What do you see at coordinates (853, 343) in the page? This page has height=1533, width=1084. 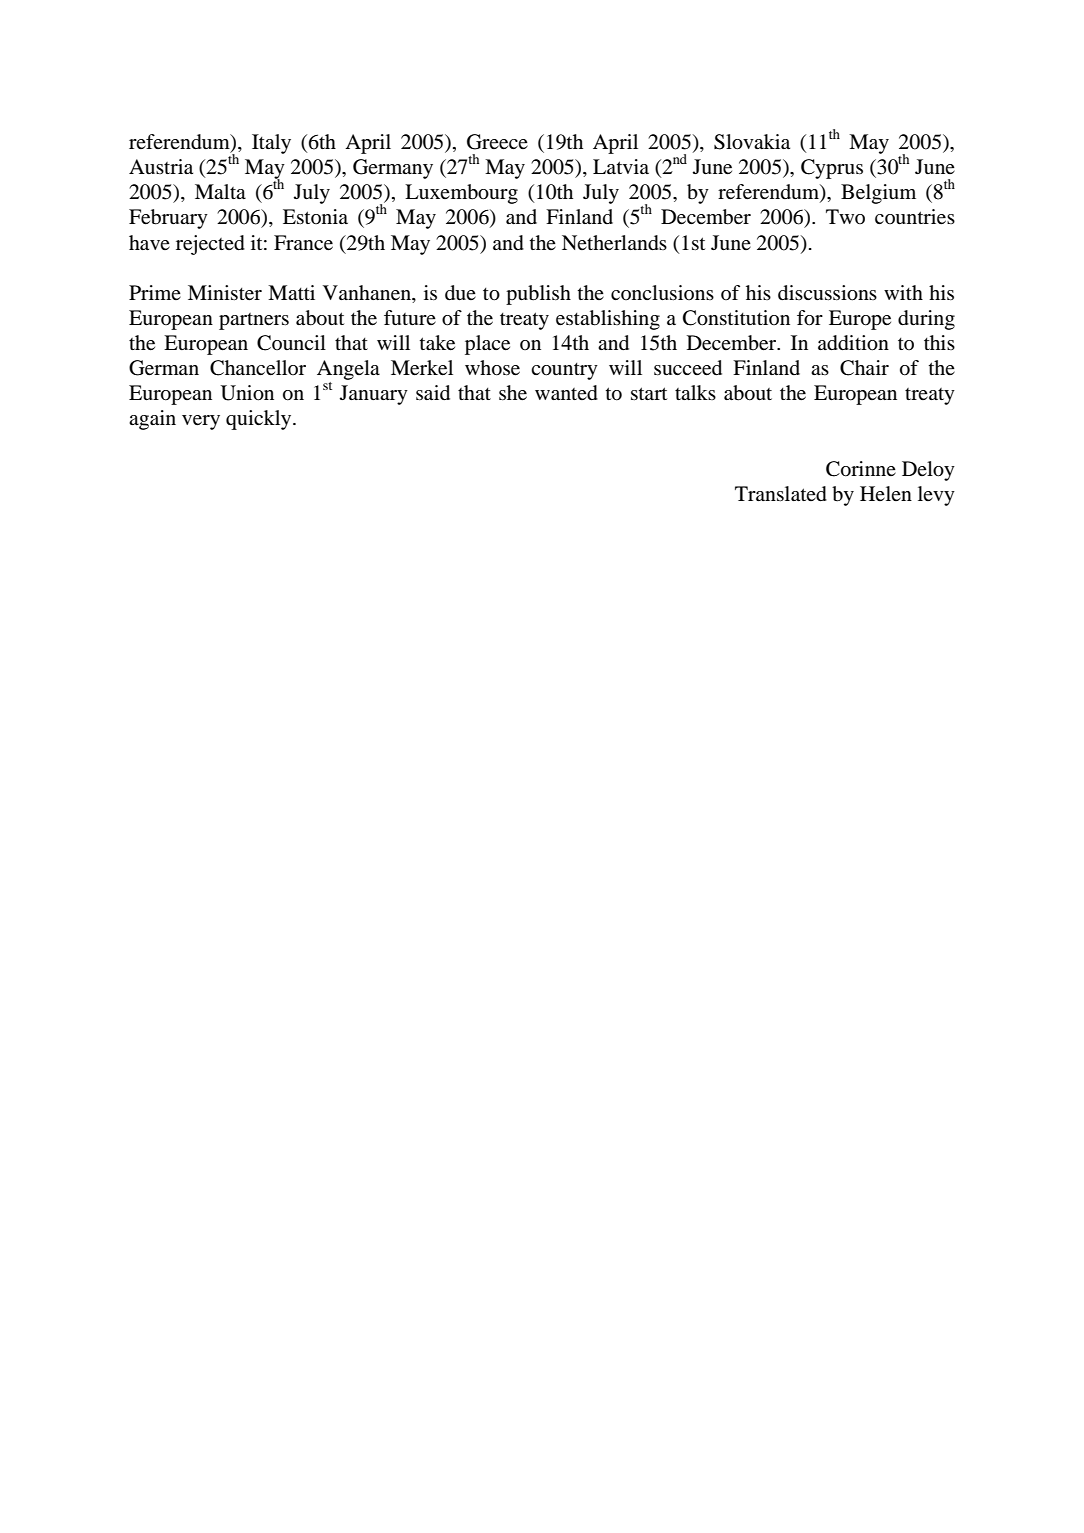 I see `addition` at bounding box center [853, 343].
